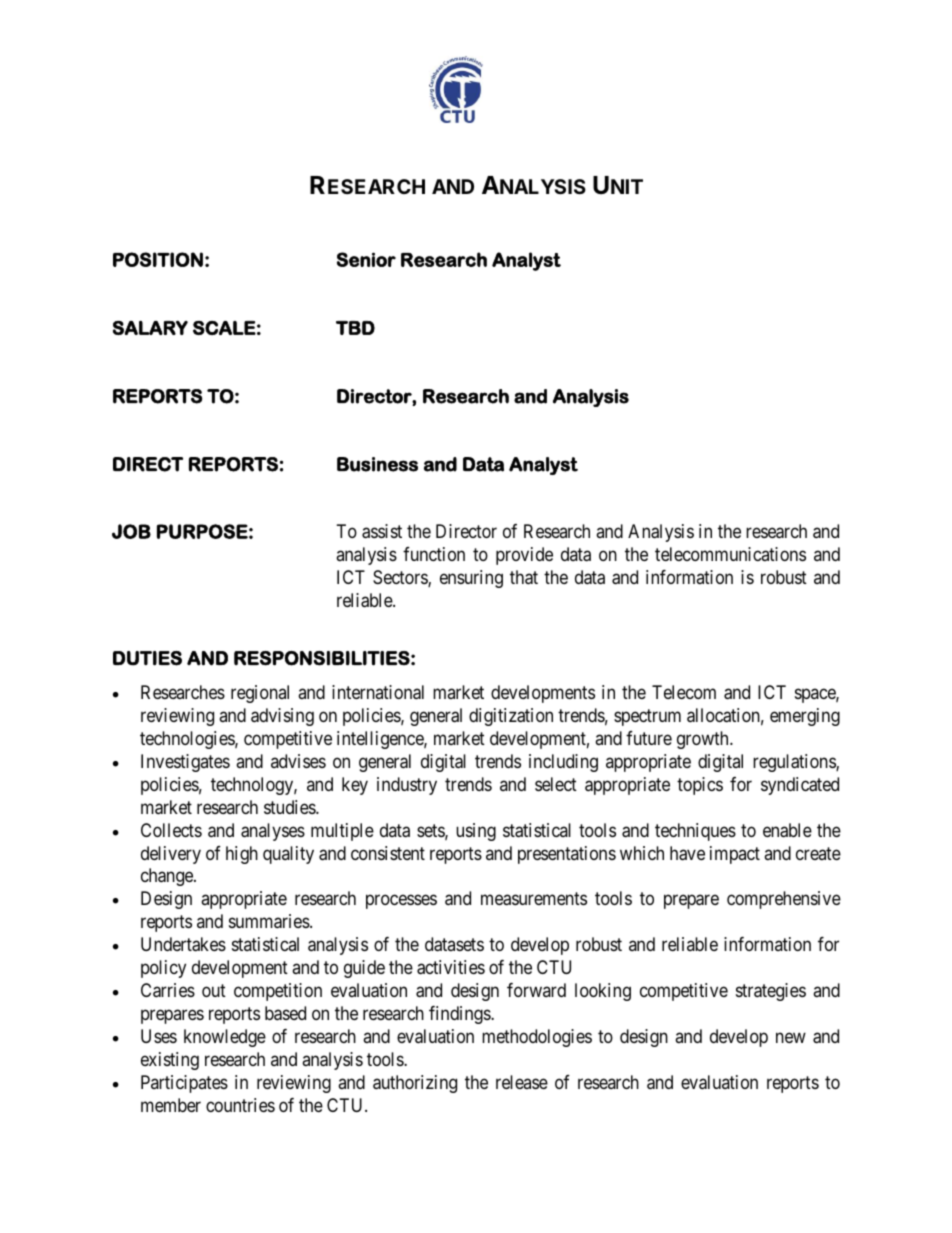 The image size is (952, 1233). I want to click on Senior, so click(366, 259).
